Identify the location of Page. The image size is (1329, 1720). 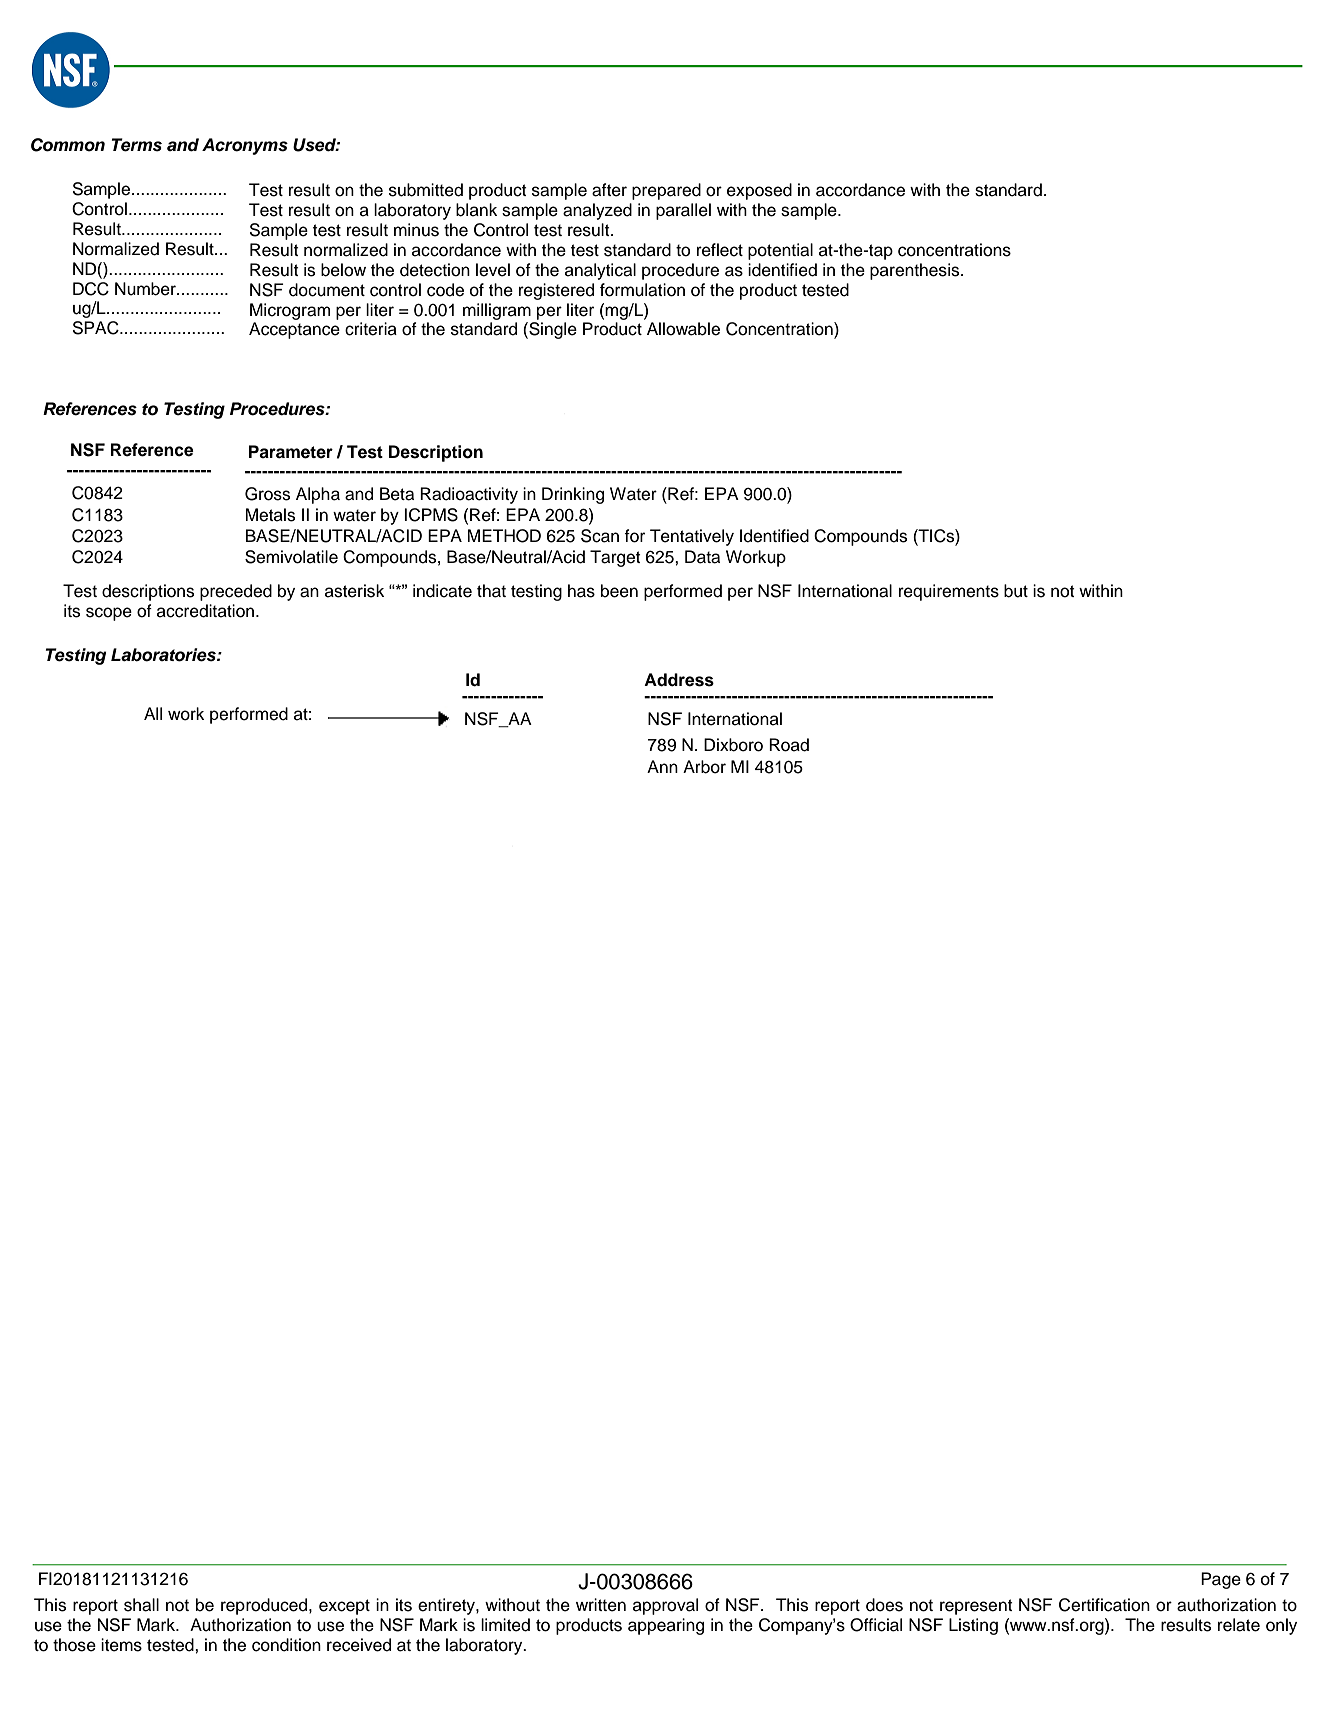
(1221, 1580).
